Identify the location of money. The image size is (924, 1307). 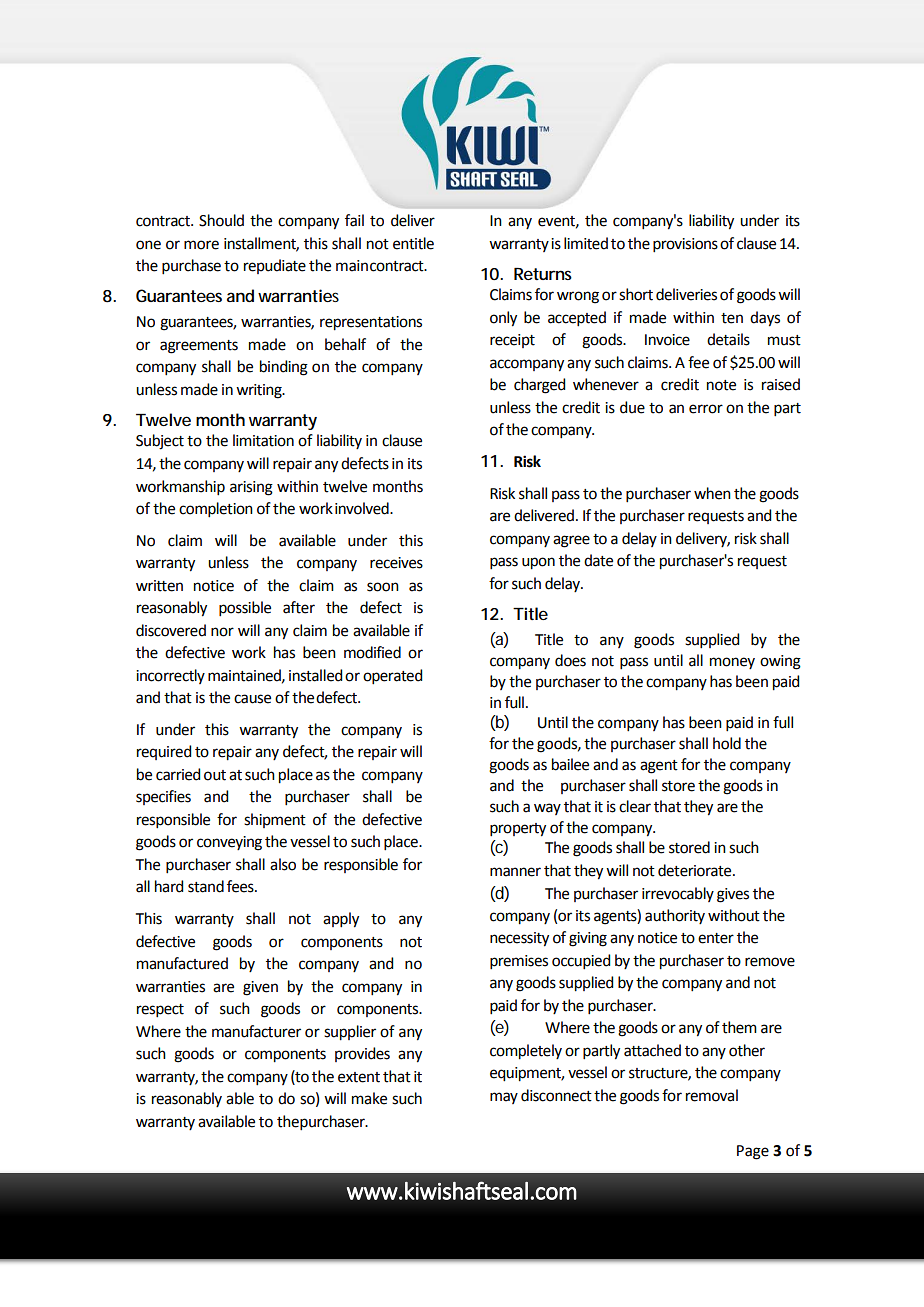
(732, 663).
